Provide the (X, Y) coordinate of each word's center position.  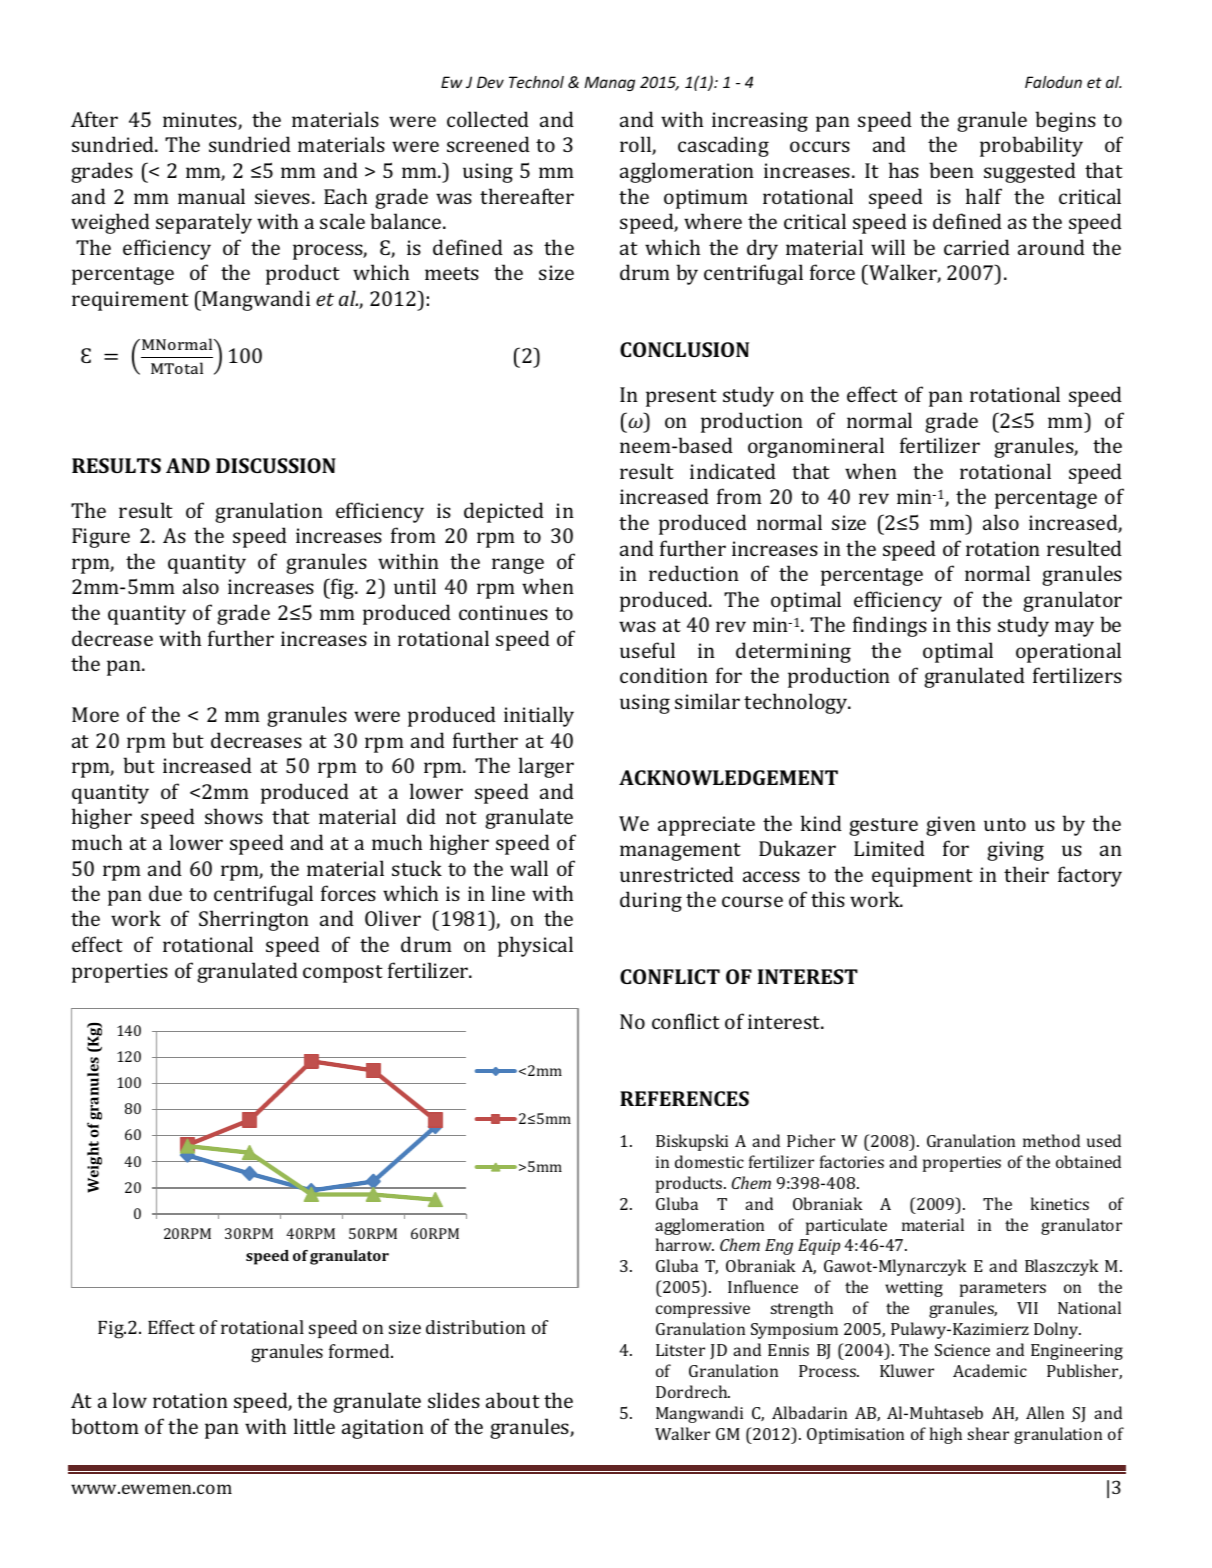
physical (535, 946)
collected (488, 119)
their (1026, 874)
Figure (101, 538)
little (314, 1426)
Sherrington (254, 920)
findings (890, 626)
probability (1031, 146)
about (513, 1400)
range (518, 566)
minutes (201, 121)
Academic (990, 1370)
